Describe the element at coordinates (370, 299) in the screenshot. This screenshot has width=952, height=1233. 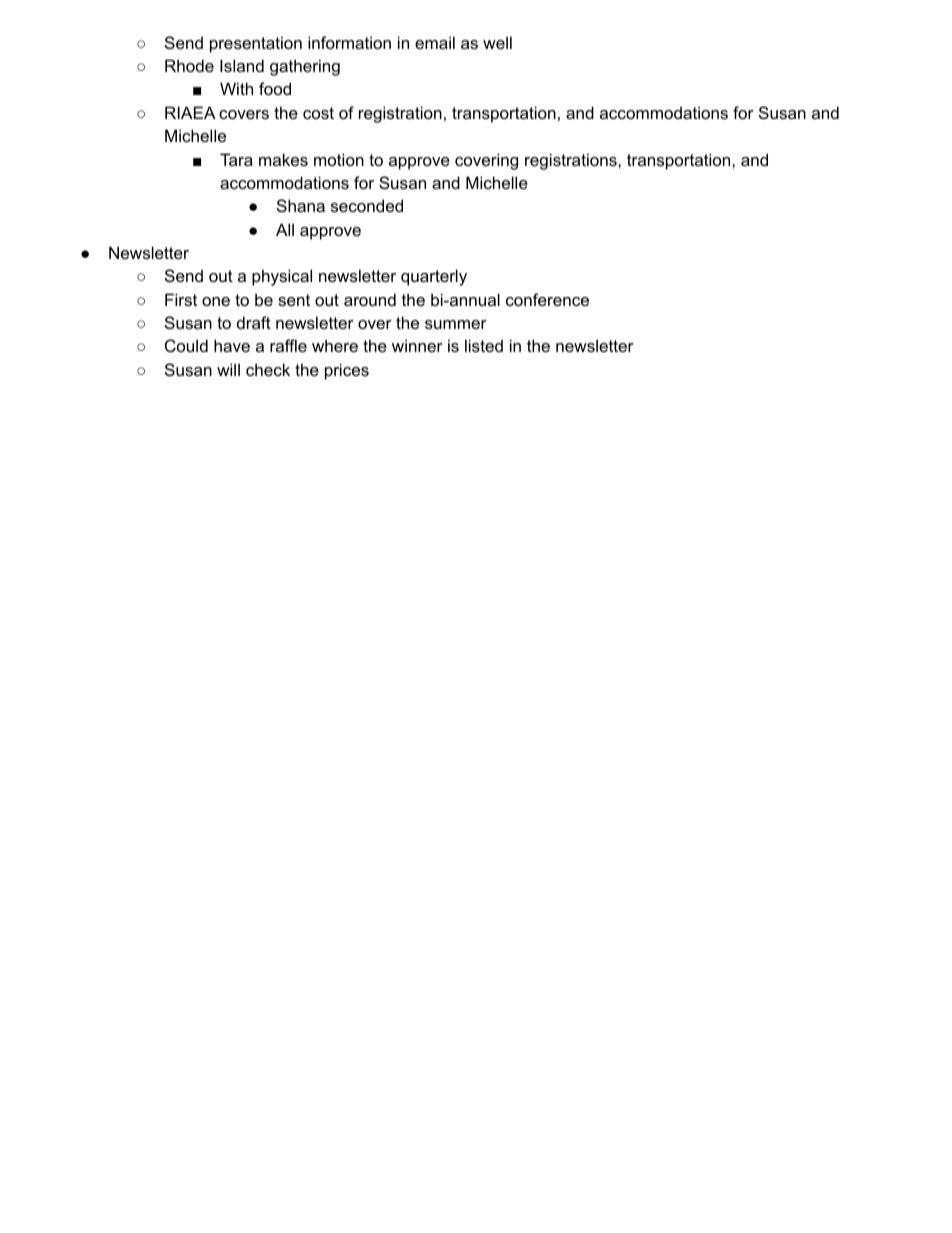
I see `around` at that location.
